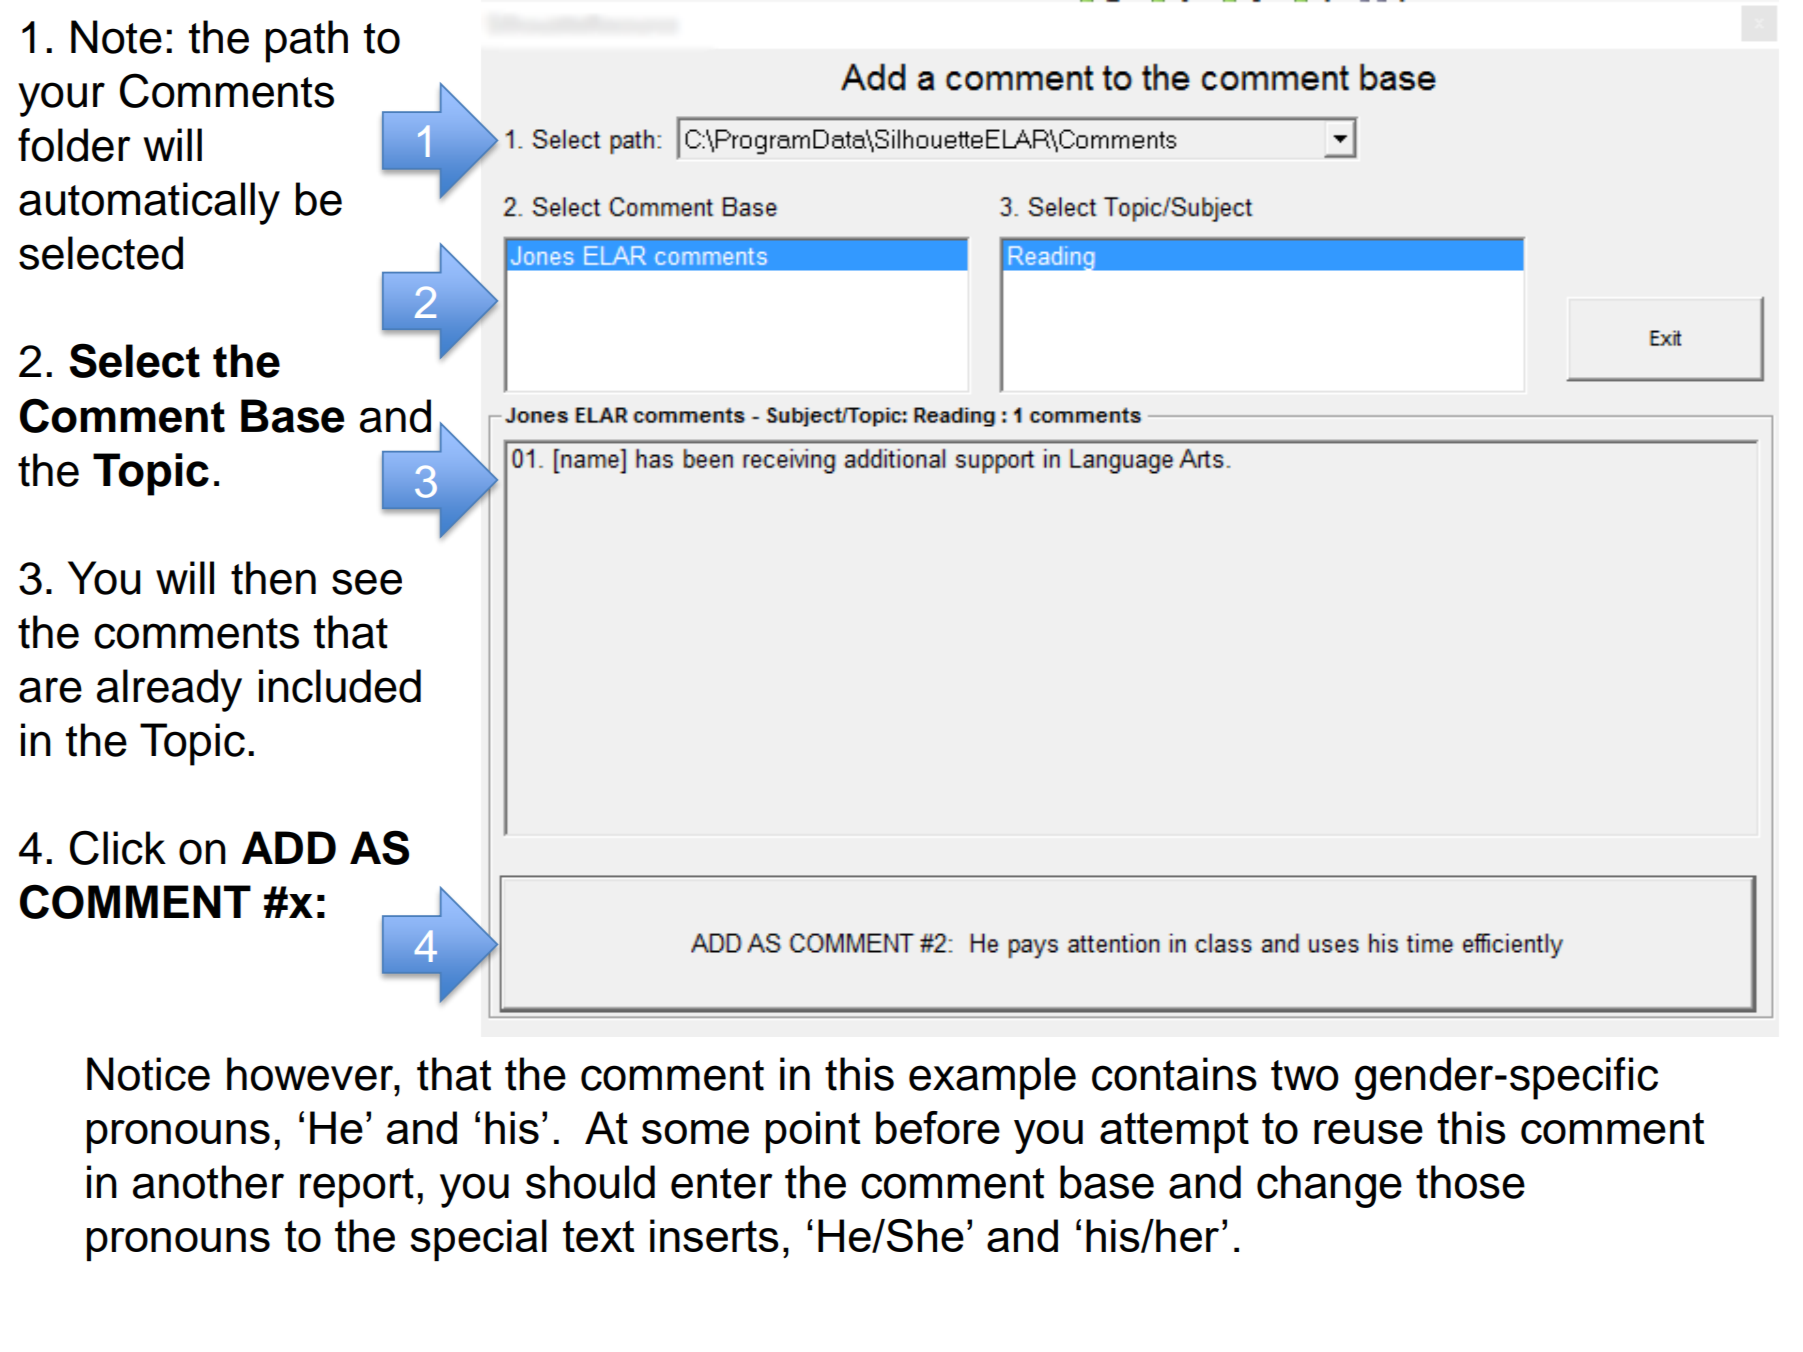 Image resolution: width=1803 pixels, height=1352 pixels. What do you see at coordinates (307, 41) in the screenshot?
I see `path` at bounding box center [307, 41].
